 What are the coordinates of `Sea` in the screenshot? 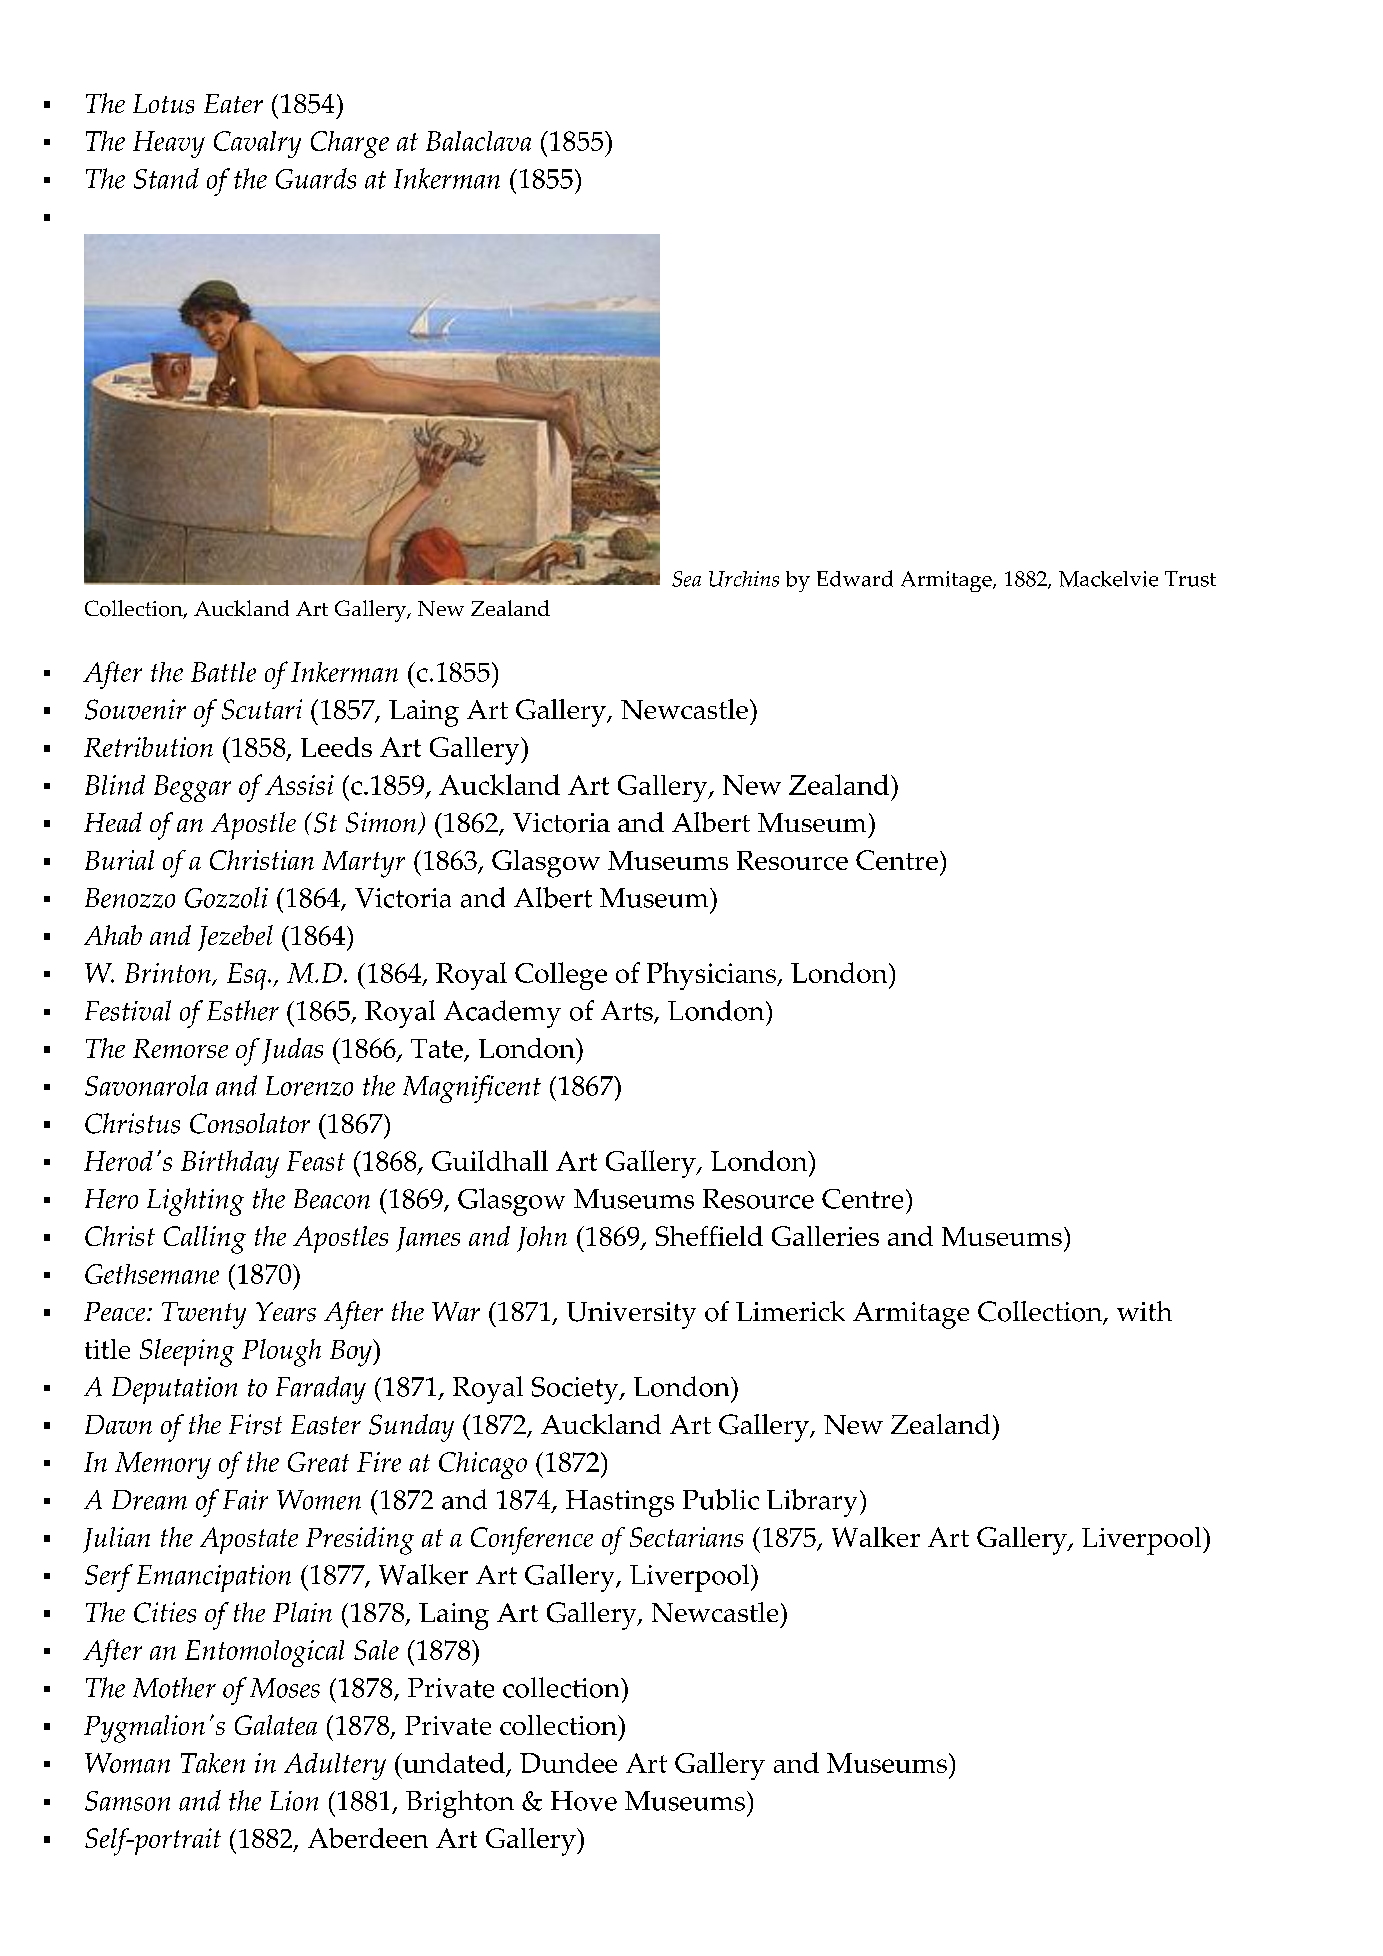 It's located at (686, 579).
